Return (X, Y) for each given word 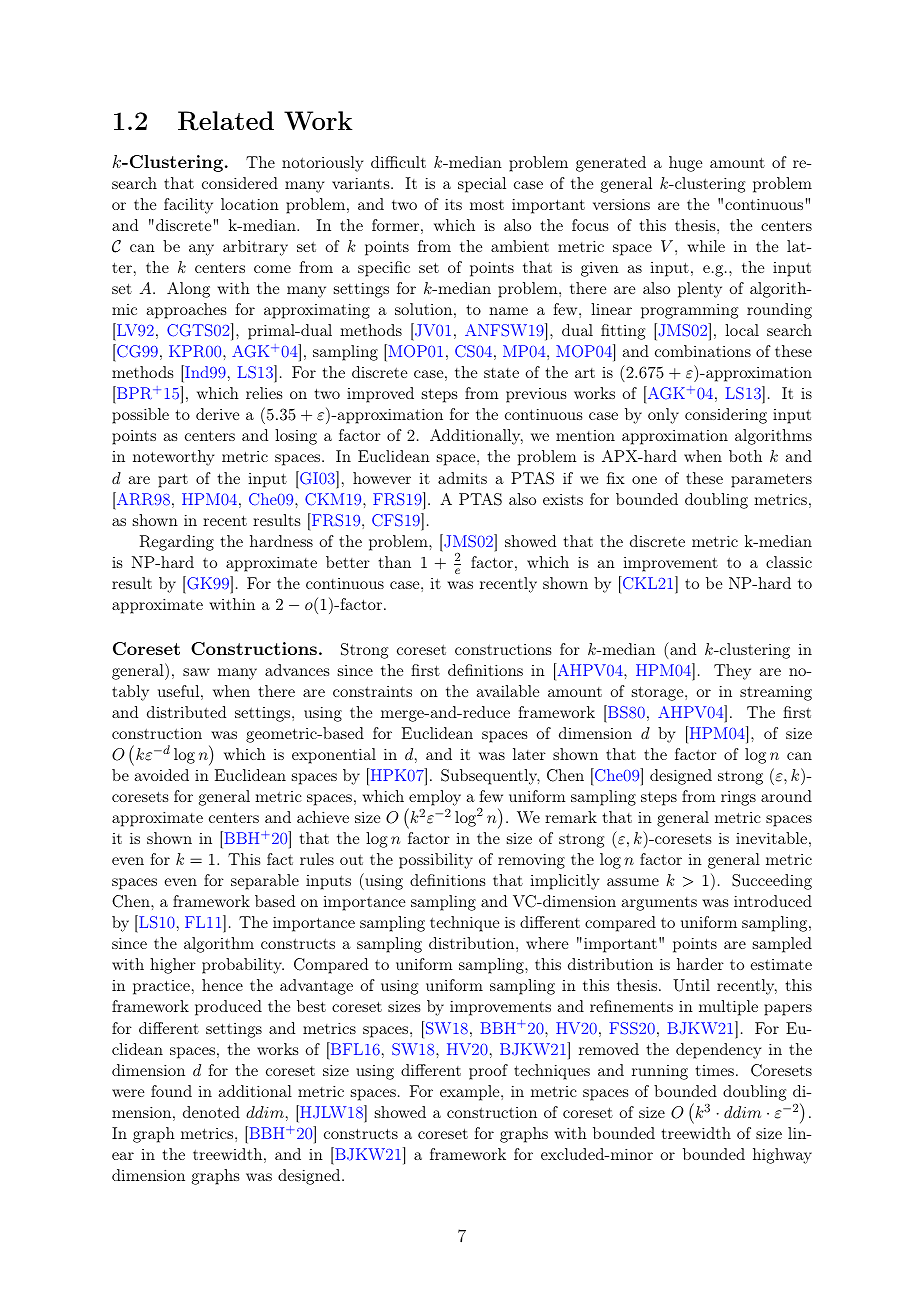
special (482, 185)
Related (226, 121)
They (732, 672)
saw (196, 672)
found (171, 1091)
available (508, 691)
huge (685, 164)
